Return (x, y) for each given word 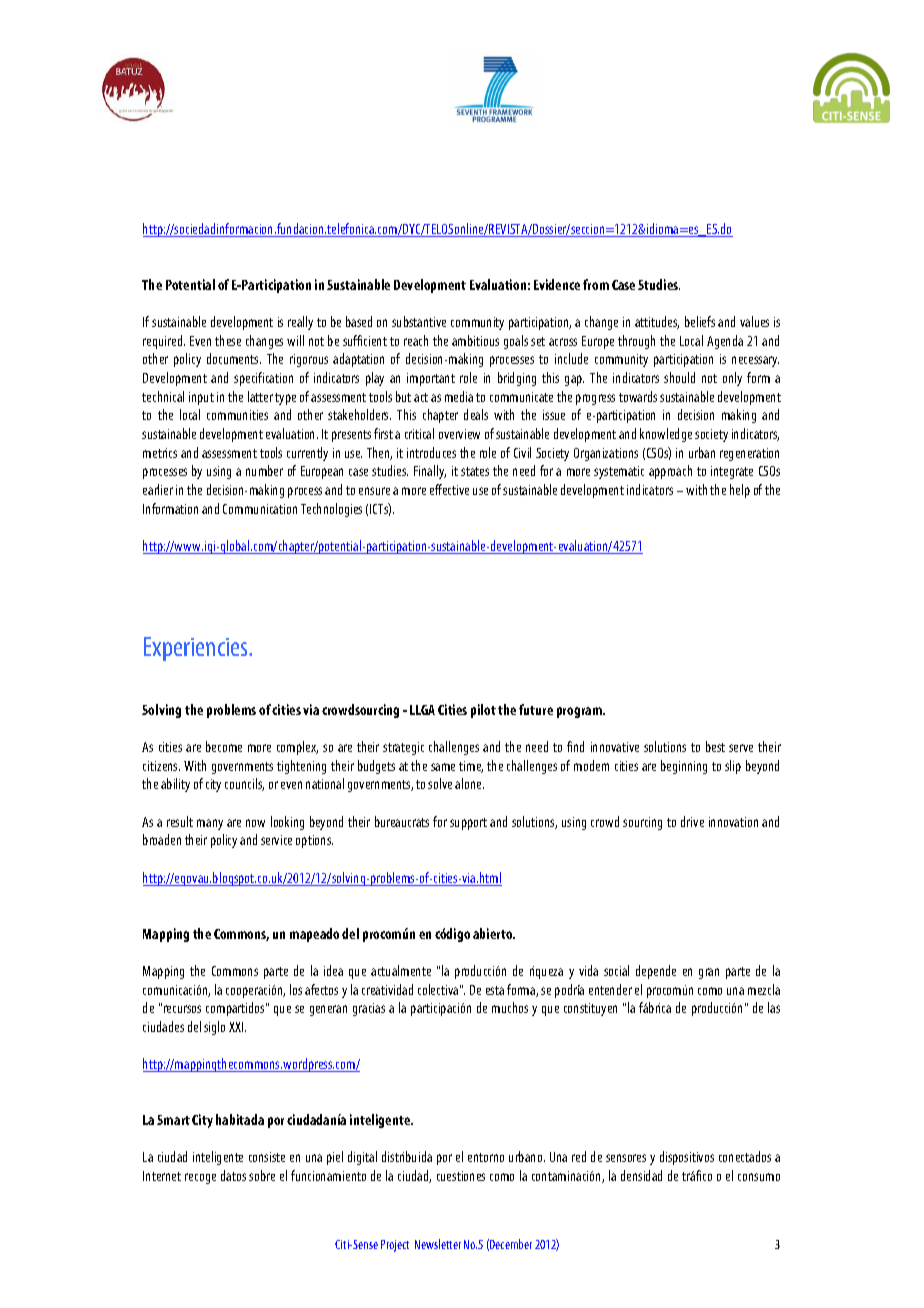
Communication (260, 509)
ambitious (475, 340)
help (740, 491)
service (276, 840)
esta (495, 990)
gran (709, 973)
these (228, 340)
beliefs (700, 321)
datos (233, 1175)
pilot (483, 711)
